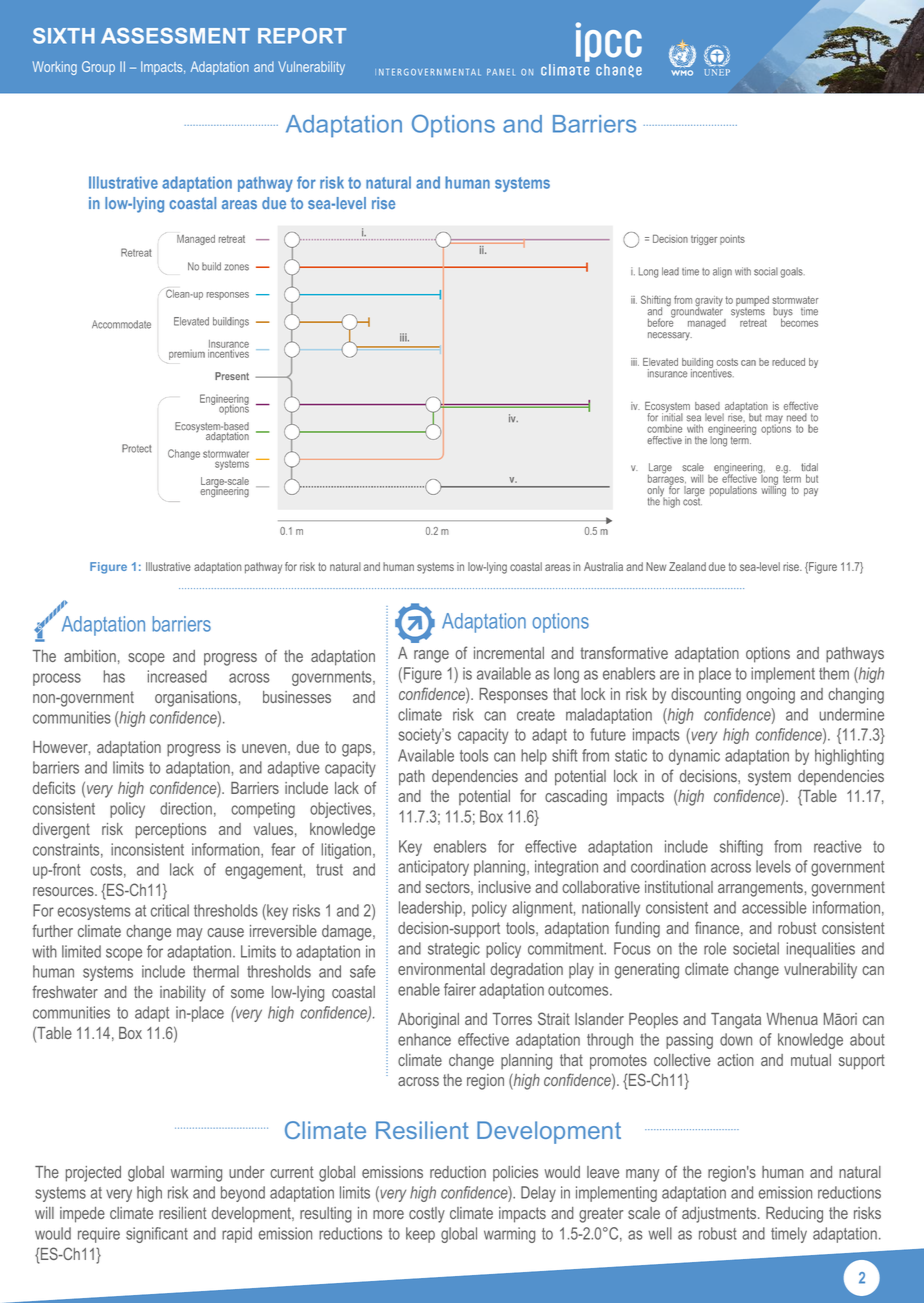  Describe the element at coordinates (558, 567) in the screenshot. I see `areas` at that location.
